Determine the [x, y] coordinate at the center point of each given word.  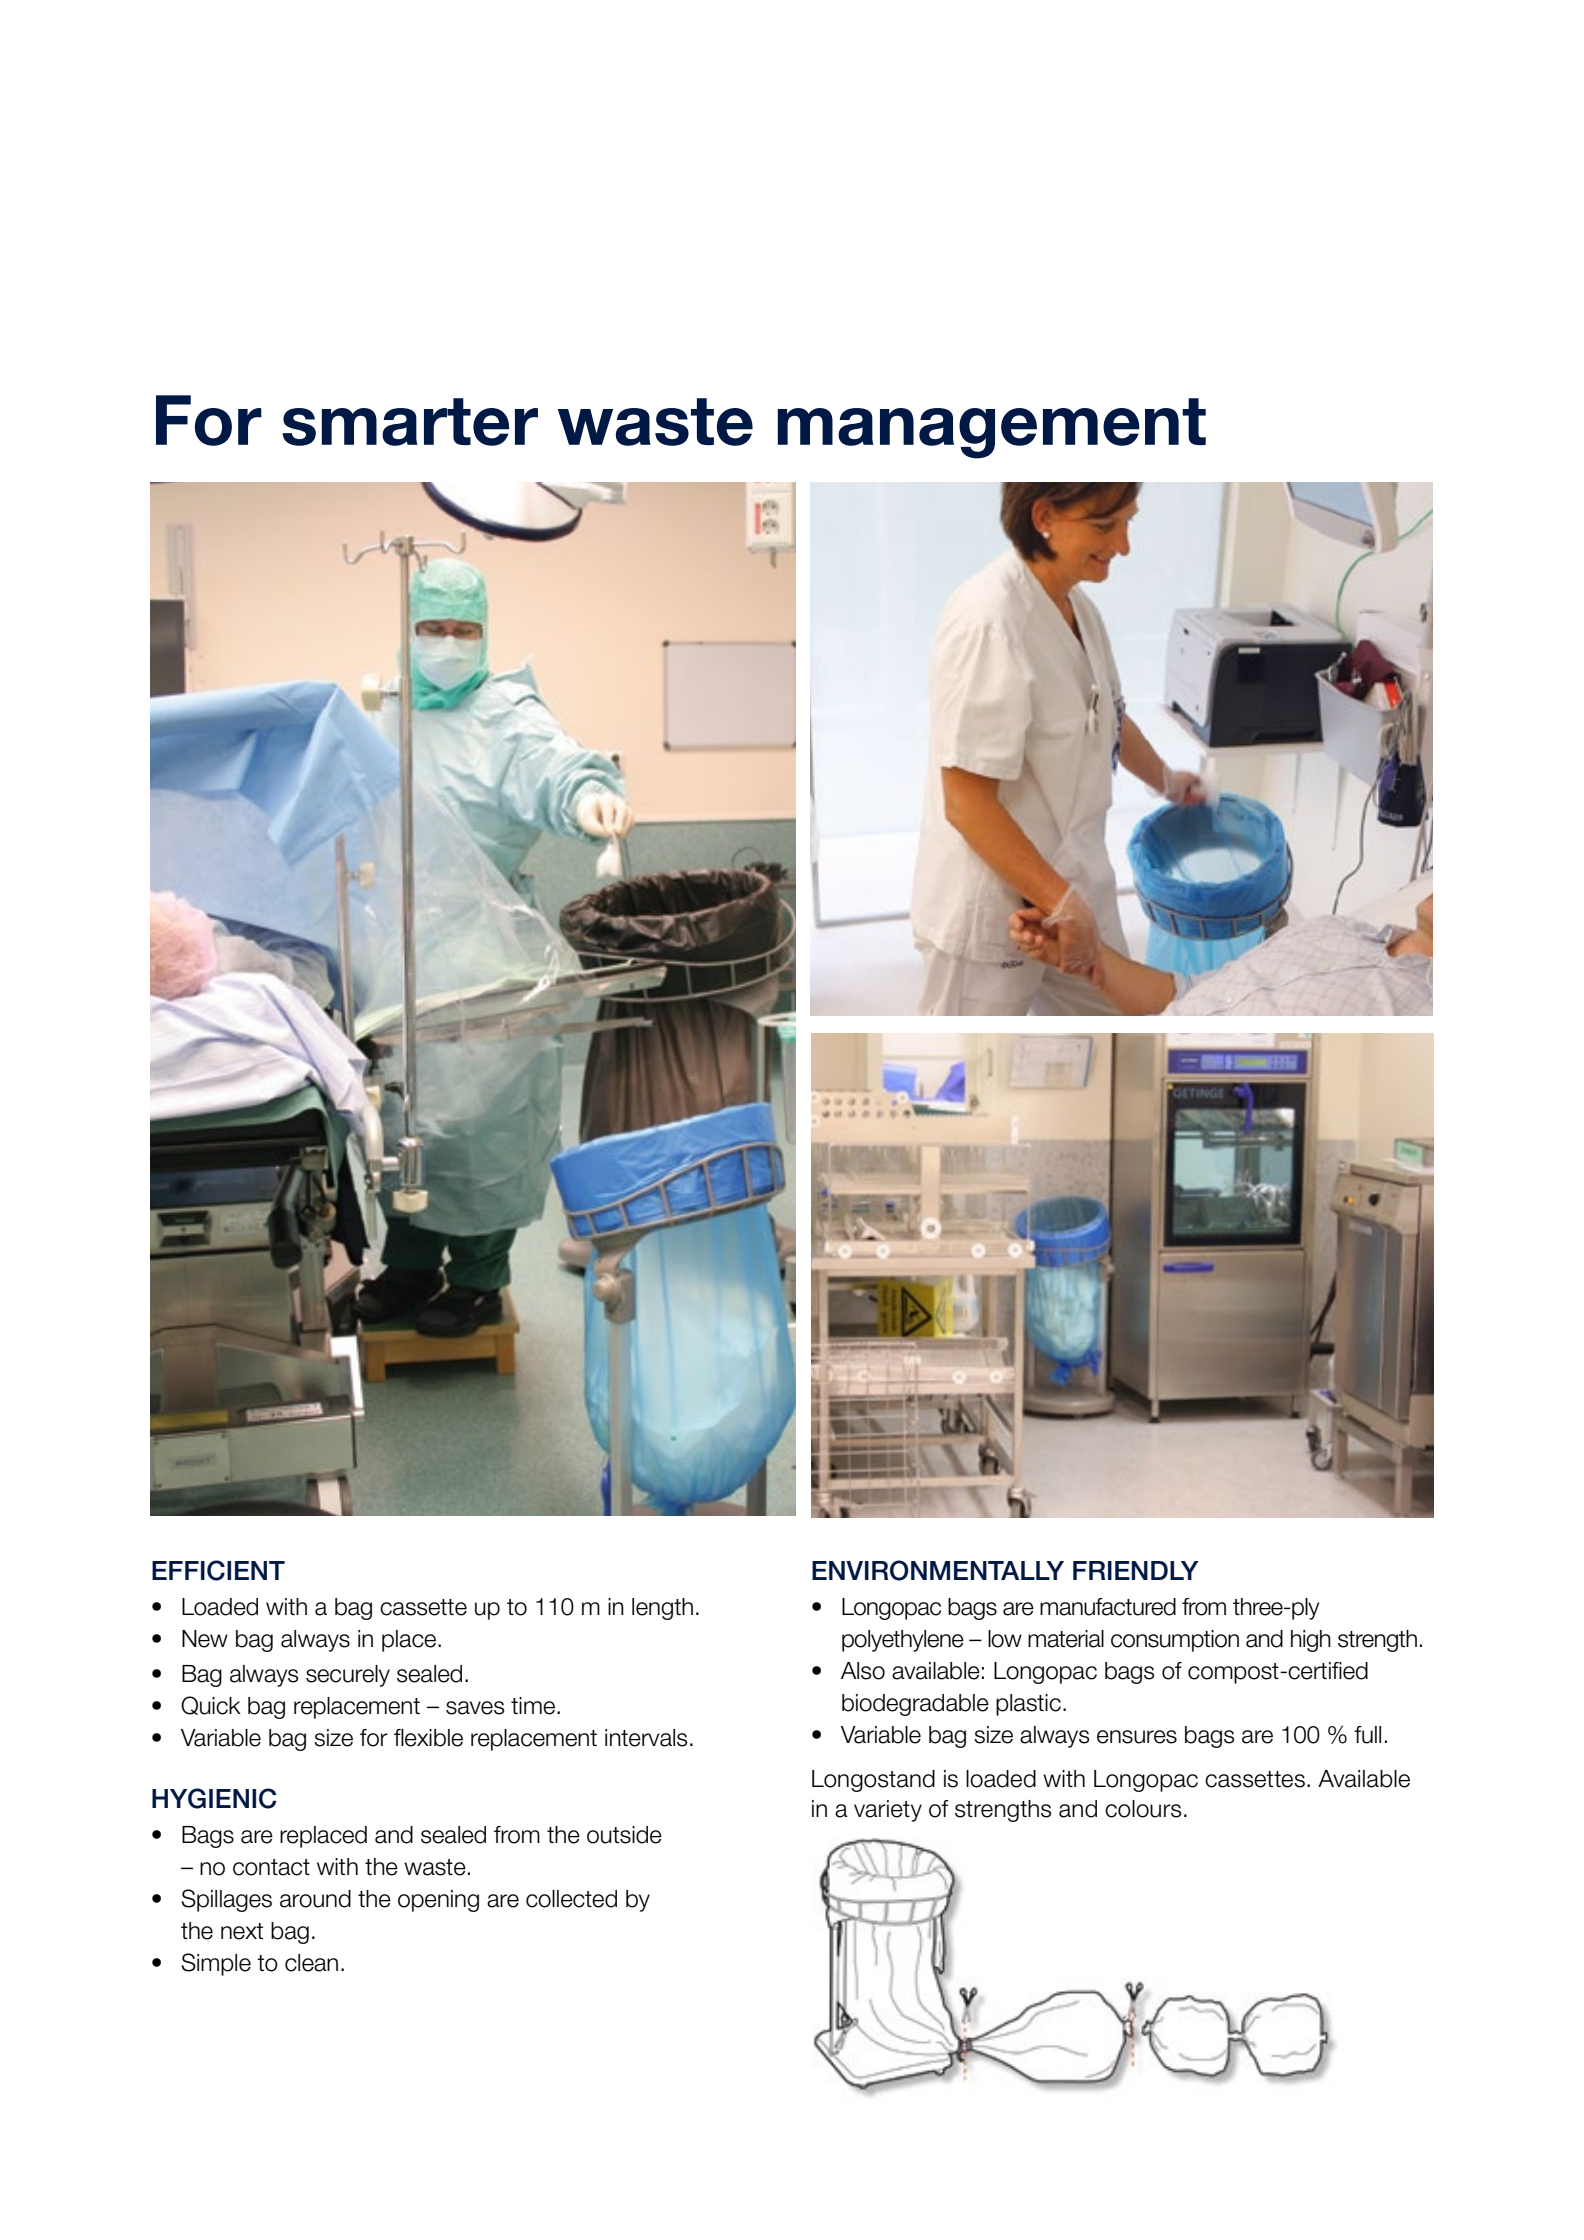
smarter [410, 422]
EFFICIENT [218, 1570]
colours [1143, 1809]
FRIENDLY [1136, 1570]
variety [888, 1811]
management [992, 428]
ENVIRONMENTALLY [938, 1570]
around [315, 1899]
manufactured [1108, 1607]
